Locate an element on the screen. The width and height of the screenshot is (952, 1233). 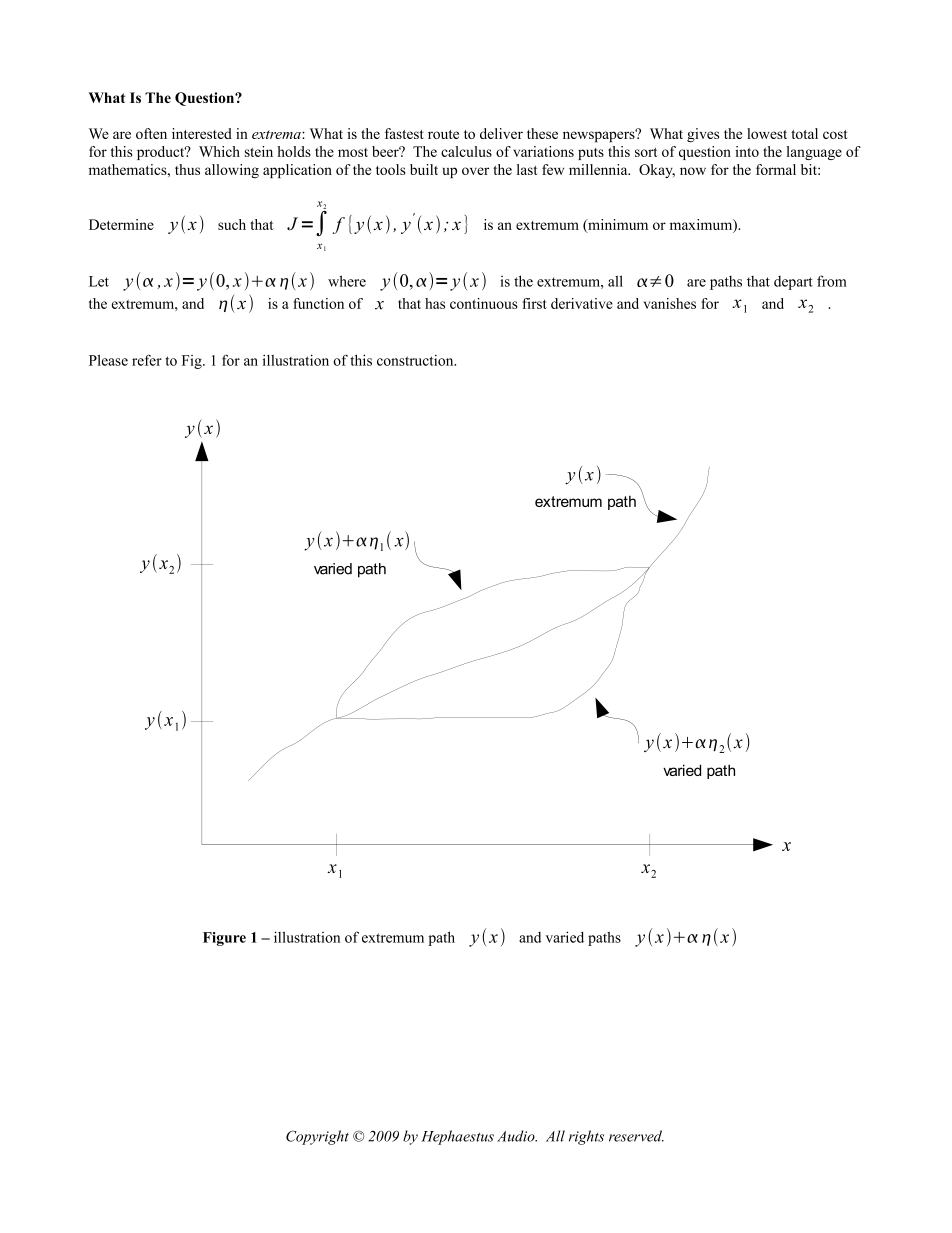
Please is located at coordinates (108, 360).
